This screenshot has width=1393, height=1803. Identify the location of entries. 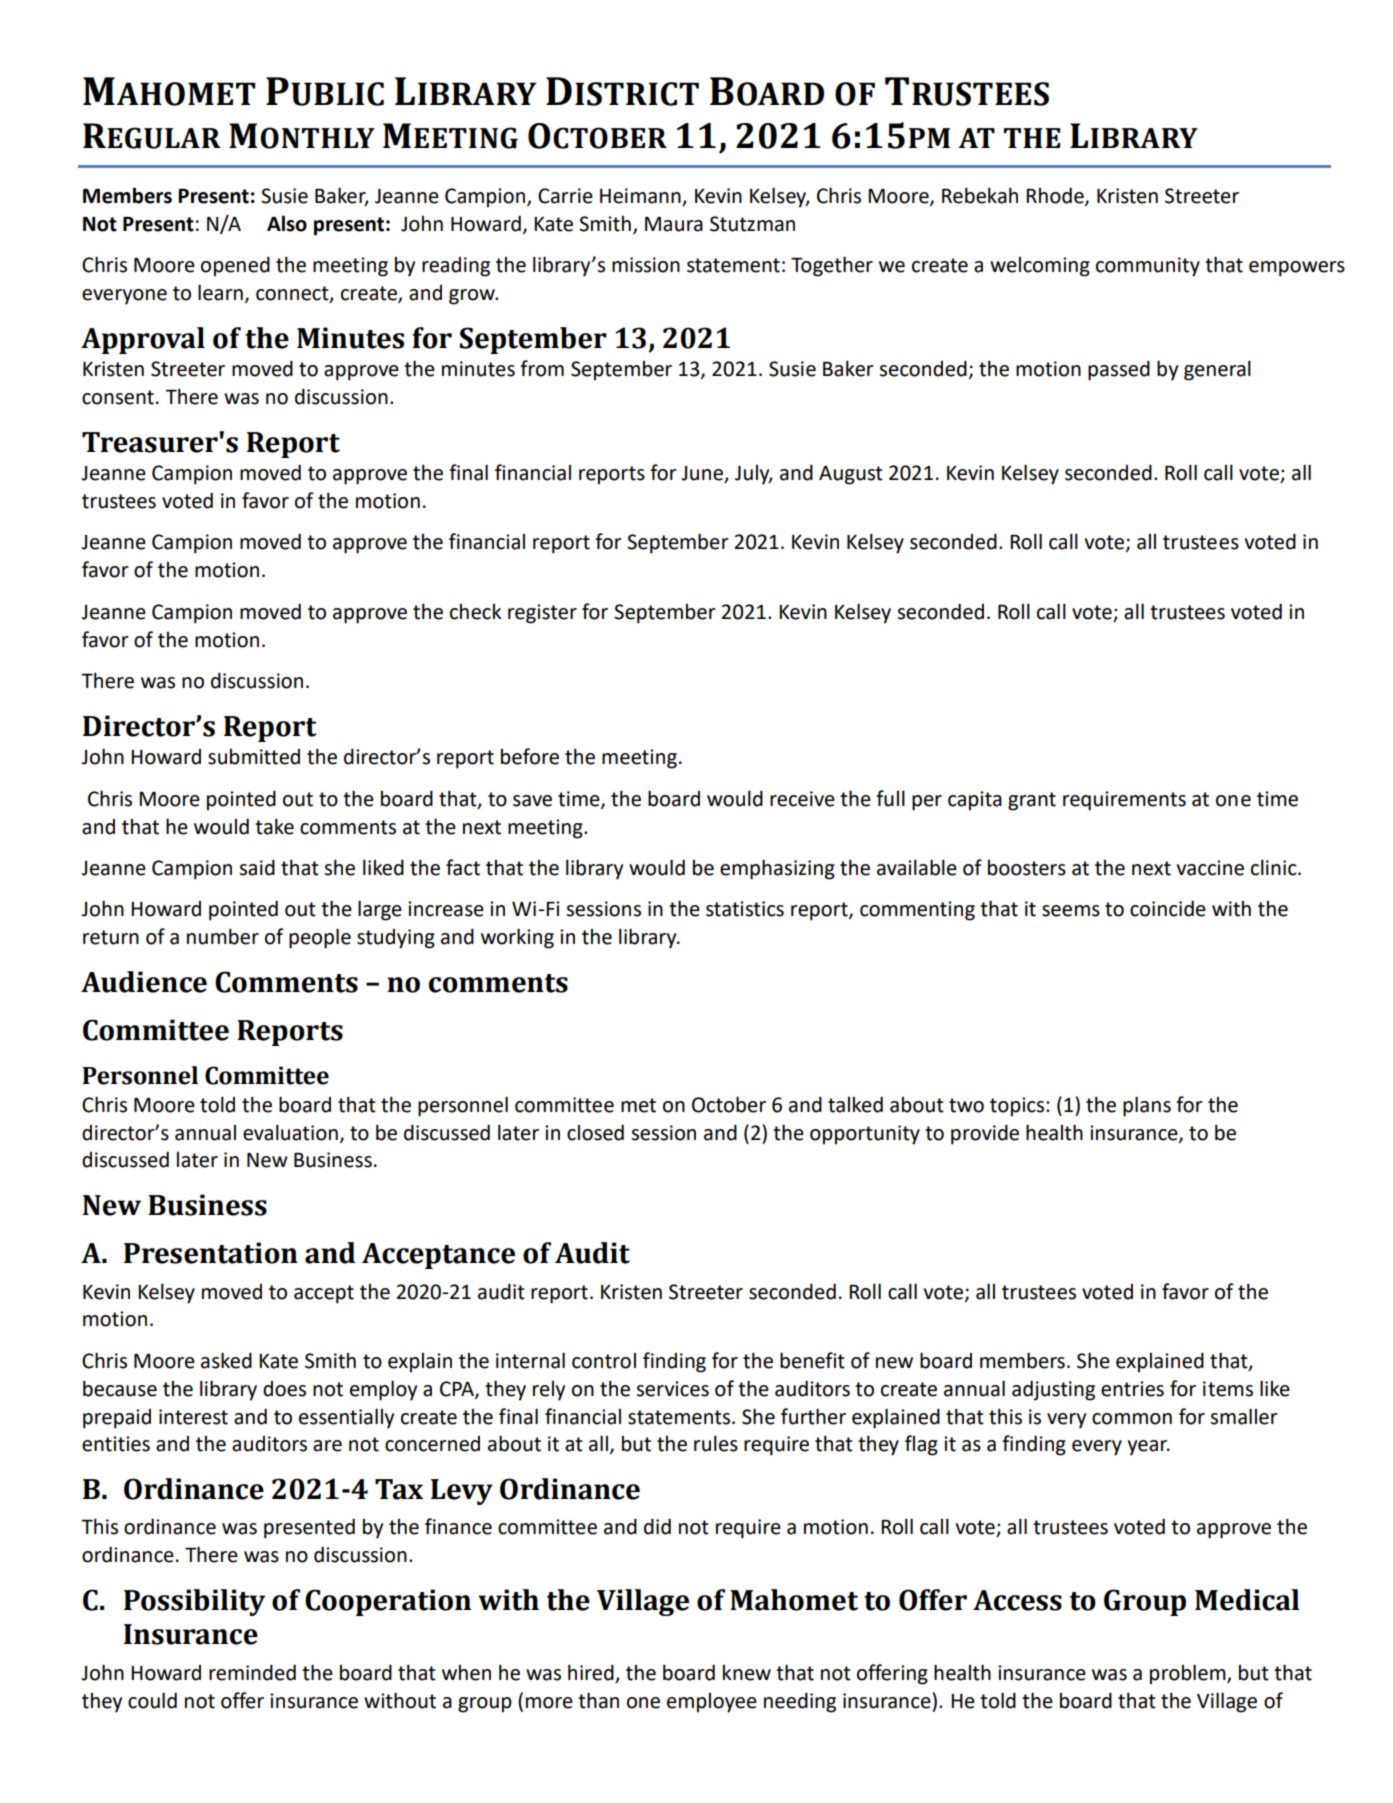
(1132, 1389).
